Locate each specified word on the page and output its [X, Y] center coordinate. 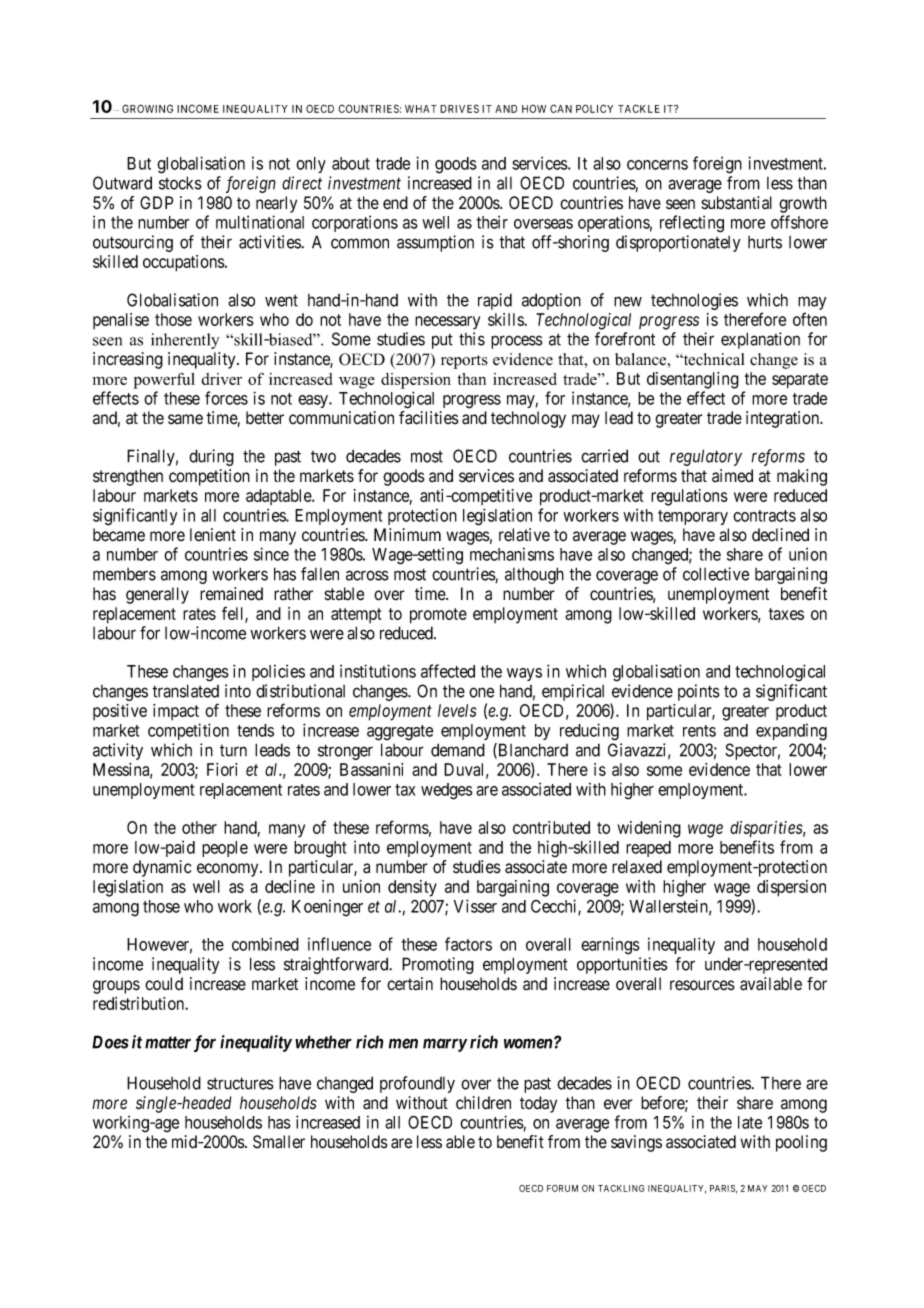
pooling [801, 1143]
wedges [447, 791]
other [199, 827]
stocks [180, 183]
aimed [732, 476]
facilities [429, 418]
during [211, 457]
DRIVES [459, 108]
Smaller [279, 1142]
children [483, 1103]
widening [649, 829]
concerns [657, 165]
